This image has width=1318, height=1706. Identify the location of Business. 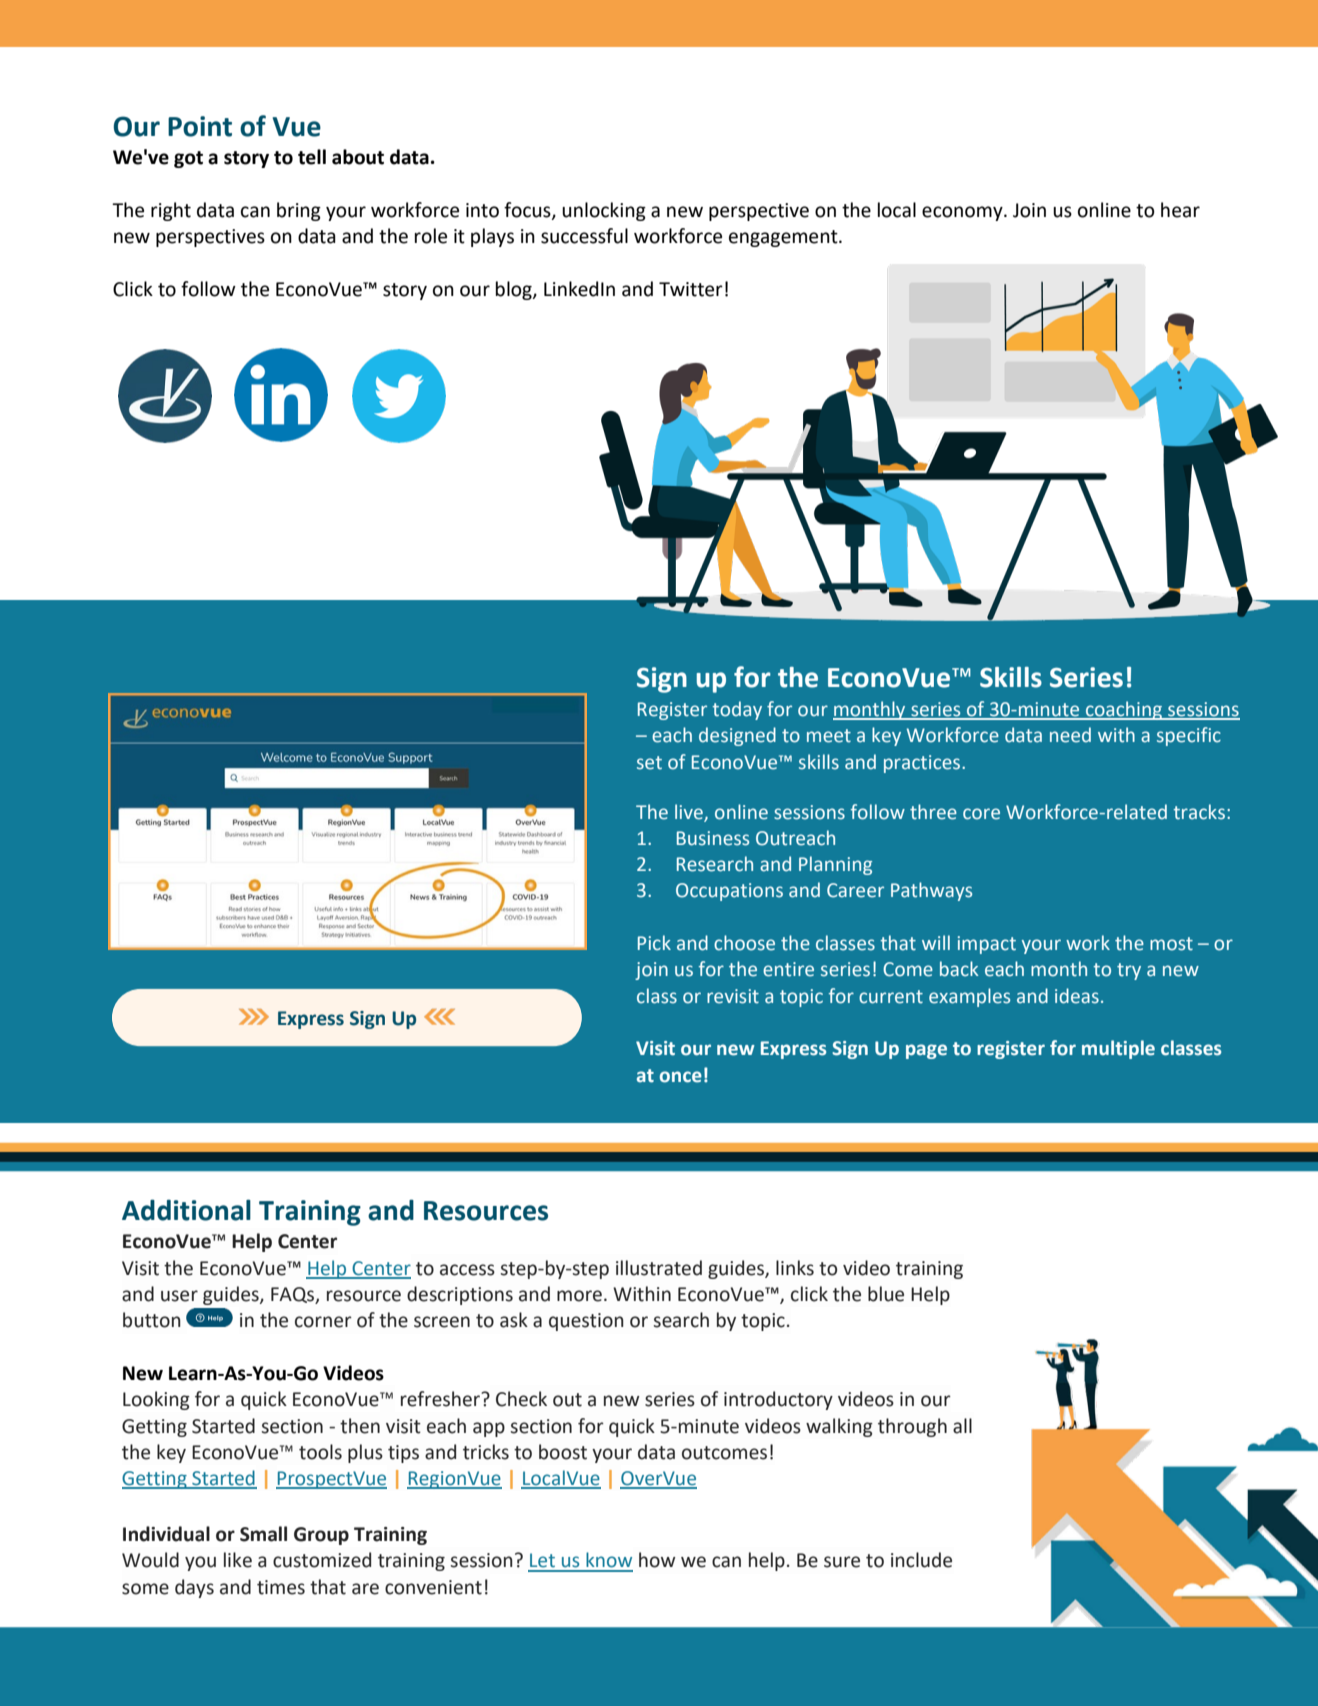
(713, 838).
